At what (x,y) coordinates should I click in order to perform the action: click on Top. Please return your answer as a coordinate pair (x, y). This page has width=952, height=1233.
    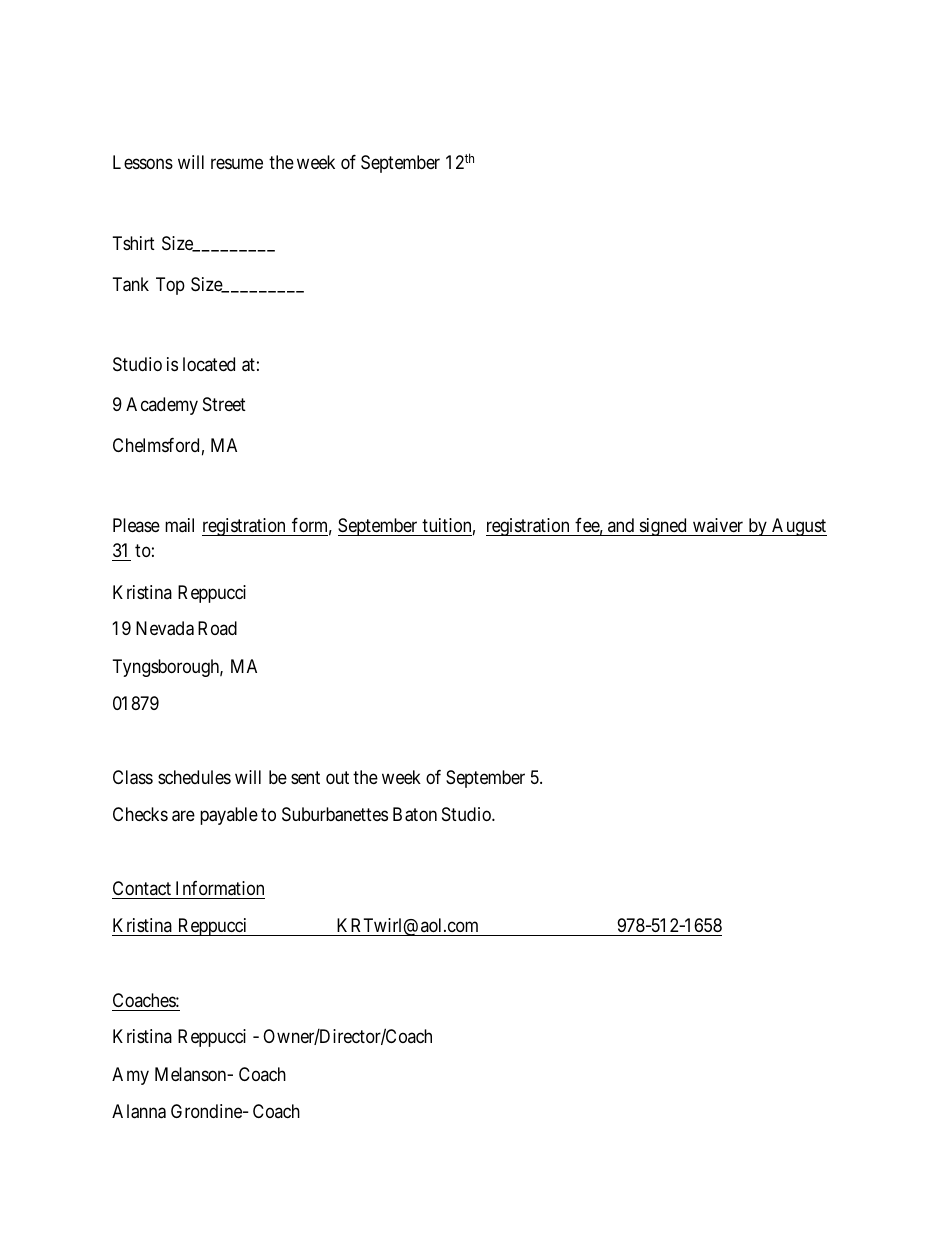
    Looking at the image, I should click on (170, 286).
